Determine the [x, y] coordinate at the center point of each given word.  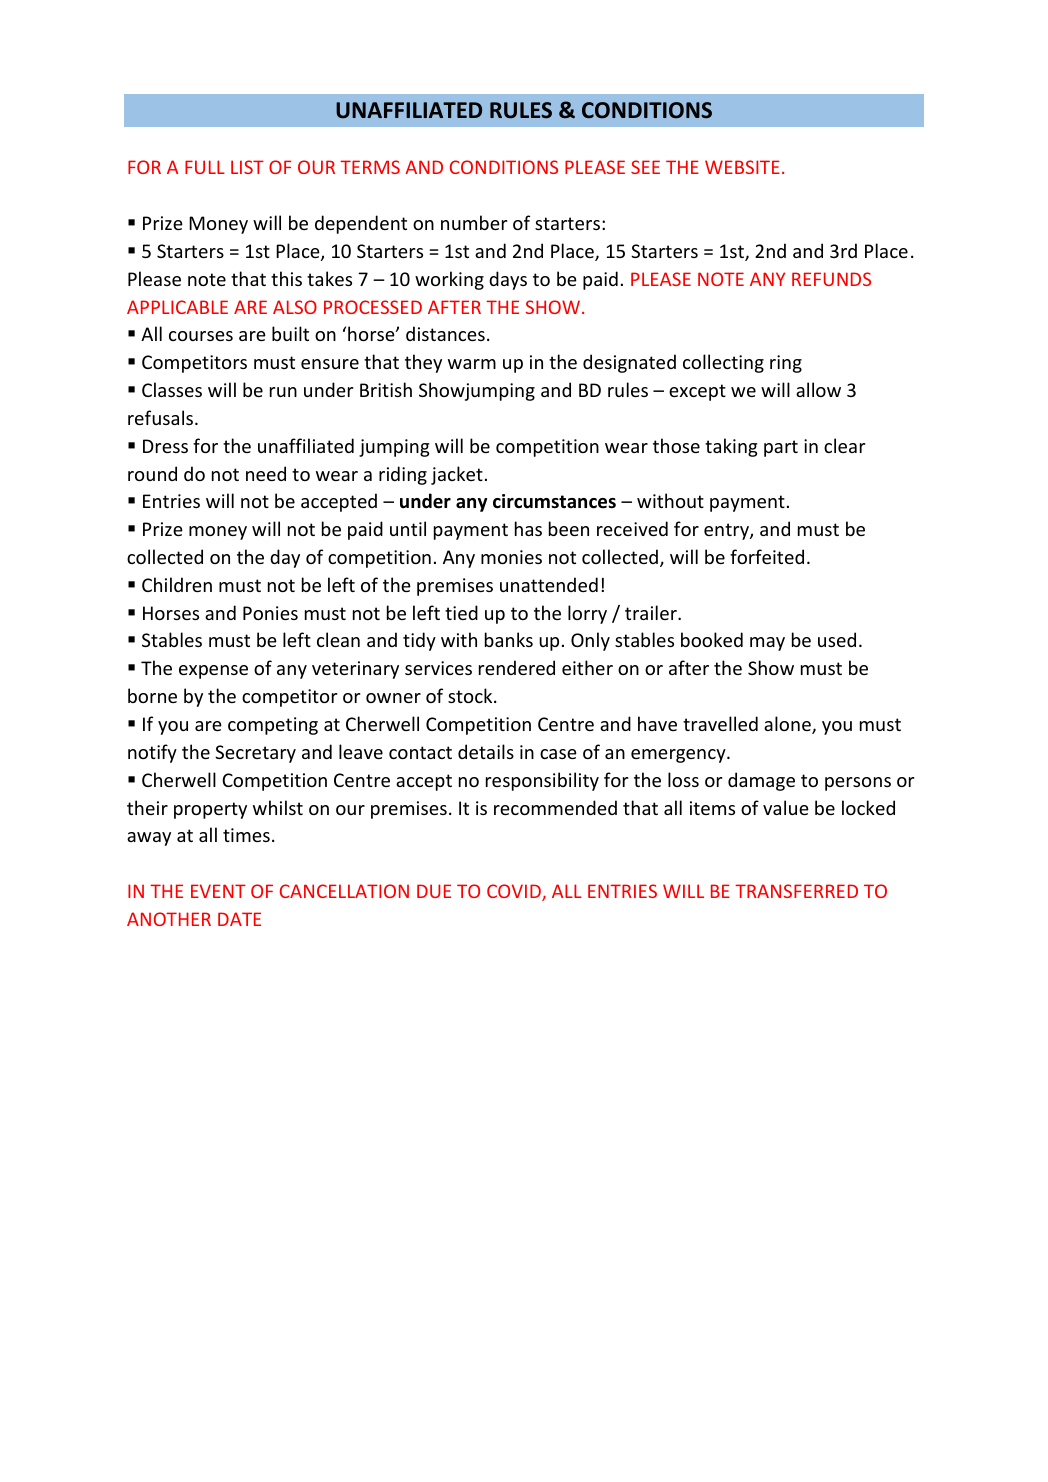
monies [511, 557]
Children [177, 584]
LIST [247, 167]
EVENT [218, 891]
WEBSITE [742, 167]
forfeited [767, 556]
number [474, 222]
